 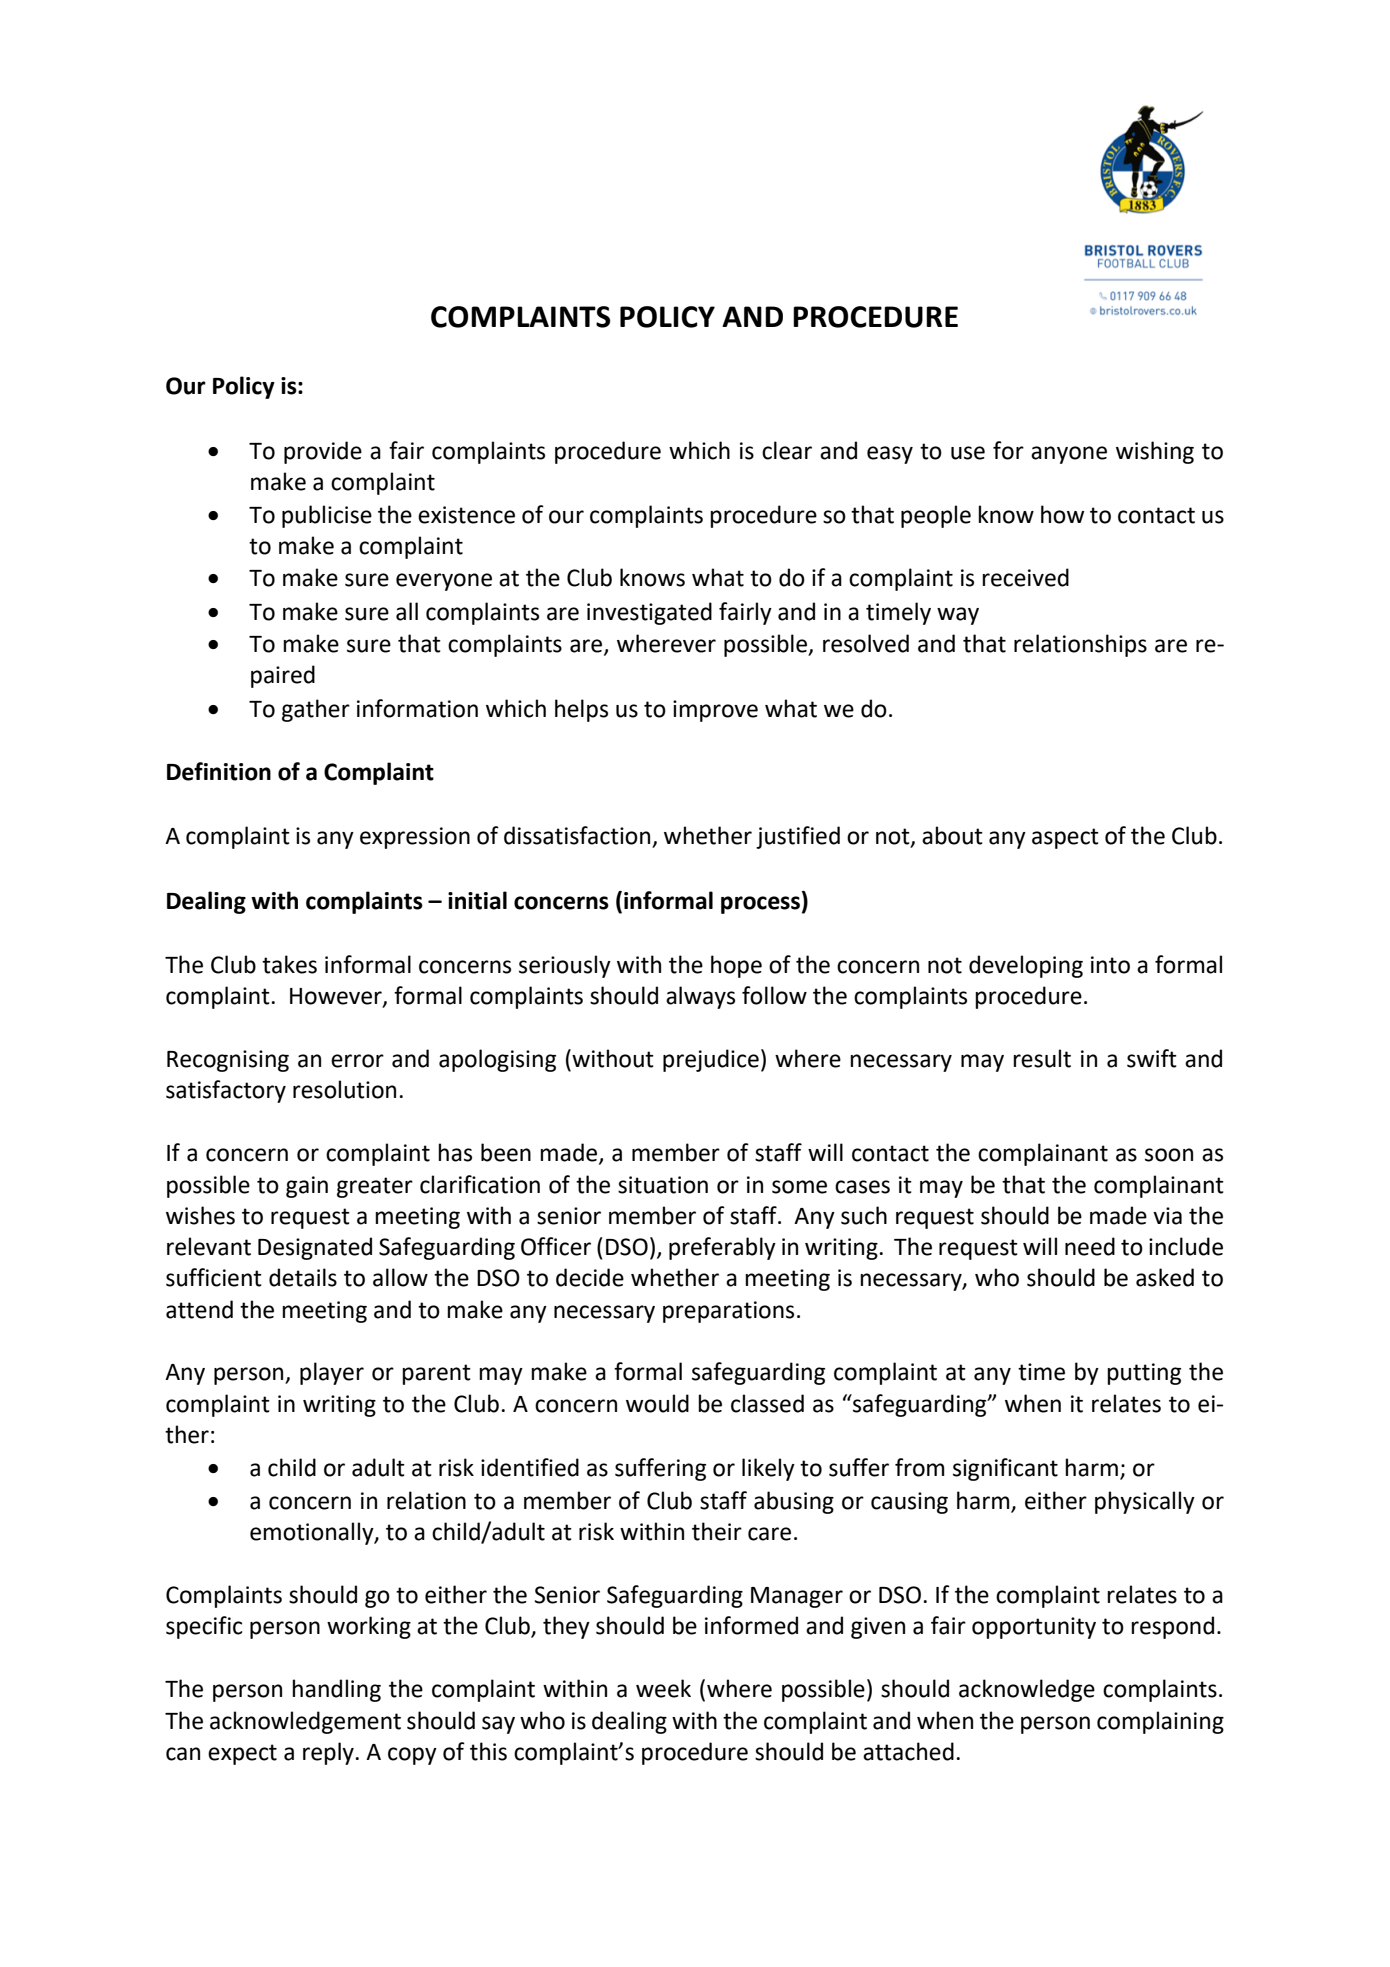 What do you see at coordinates (663, 1688) in the screenshot?
I see `week` at bounding box center [663, 1688].
